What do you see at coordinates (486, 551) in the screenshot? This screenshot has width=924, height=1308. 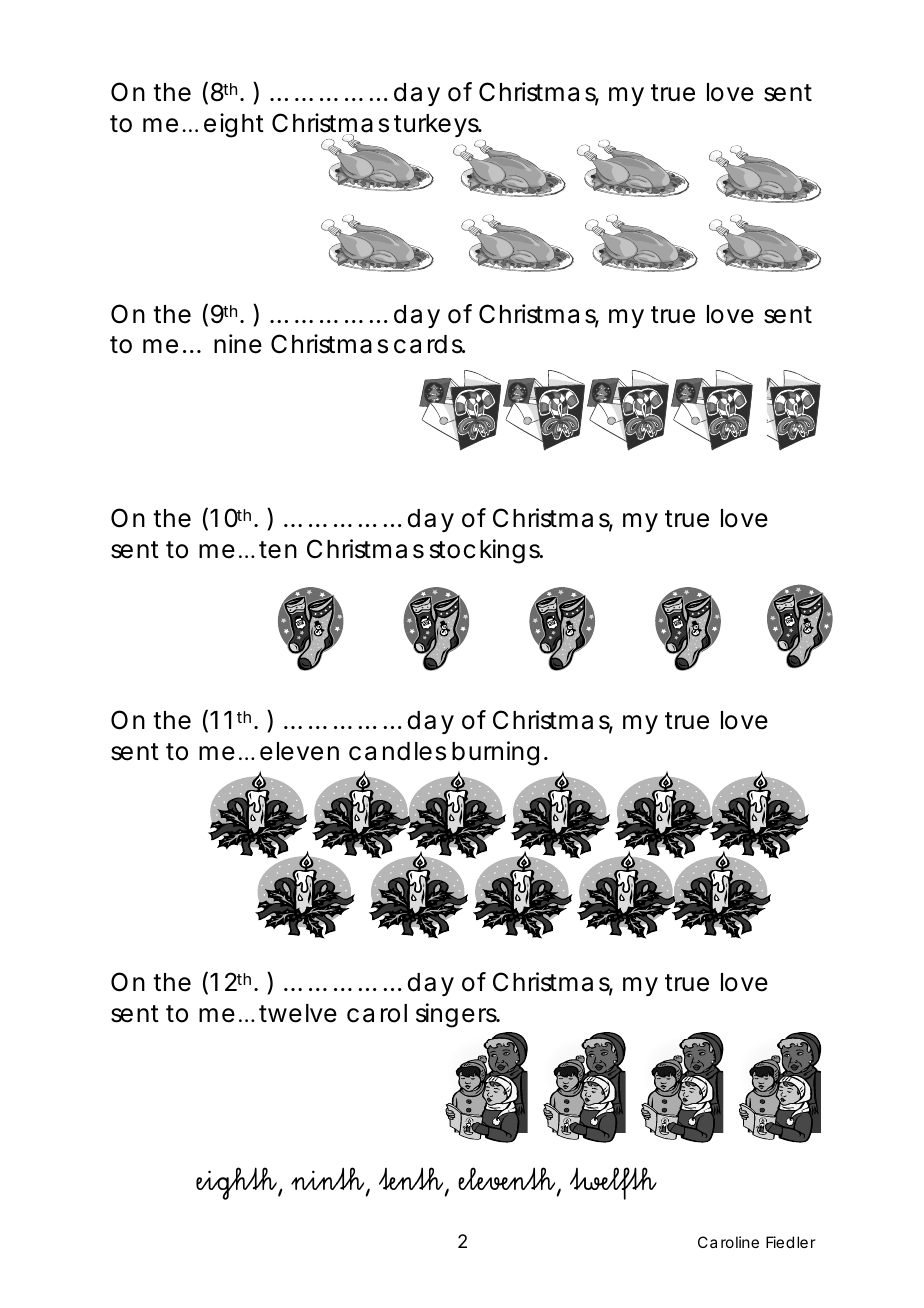 I see `stockings` at bounding box center [486, 551].
